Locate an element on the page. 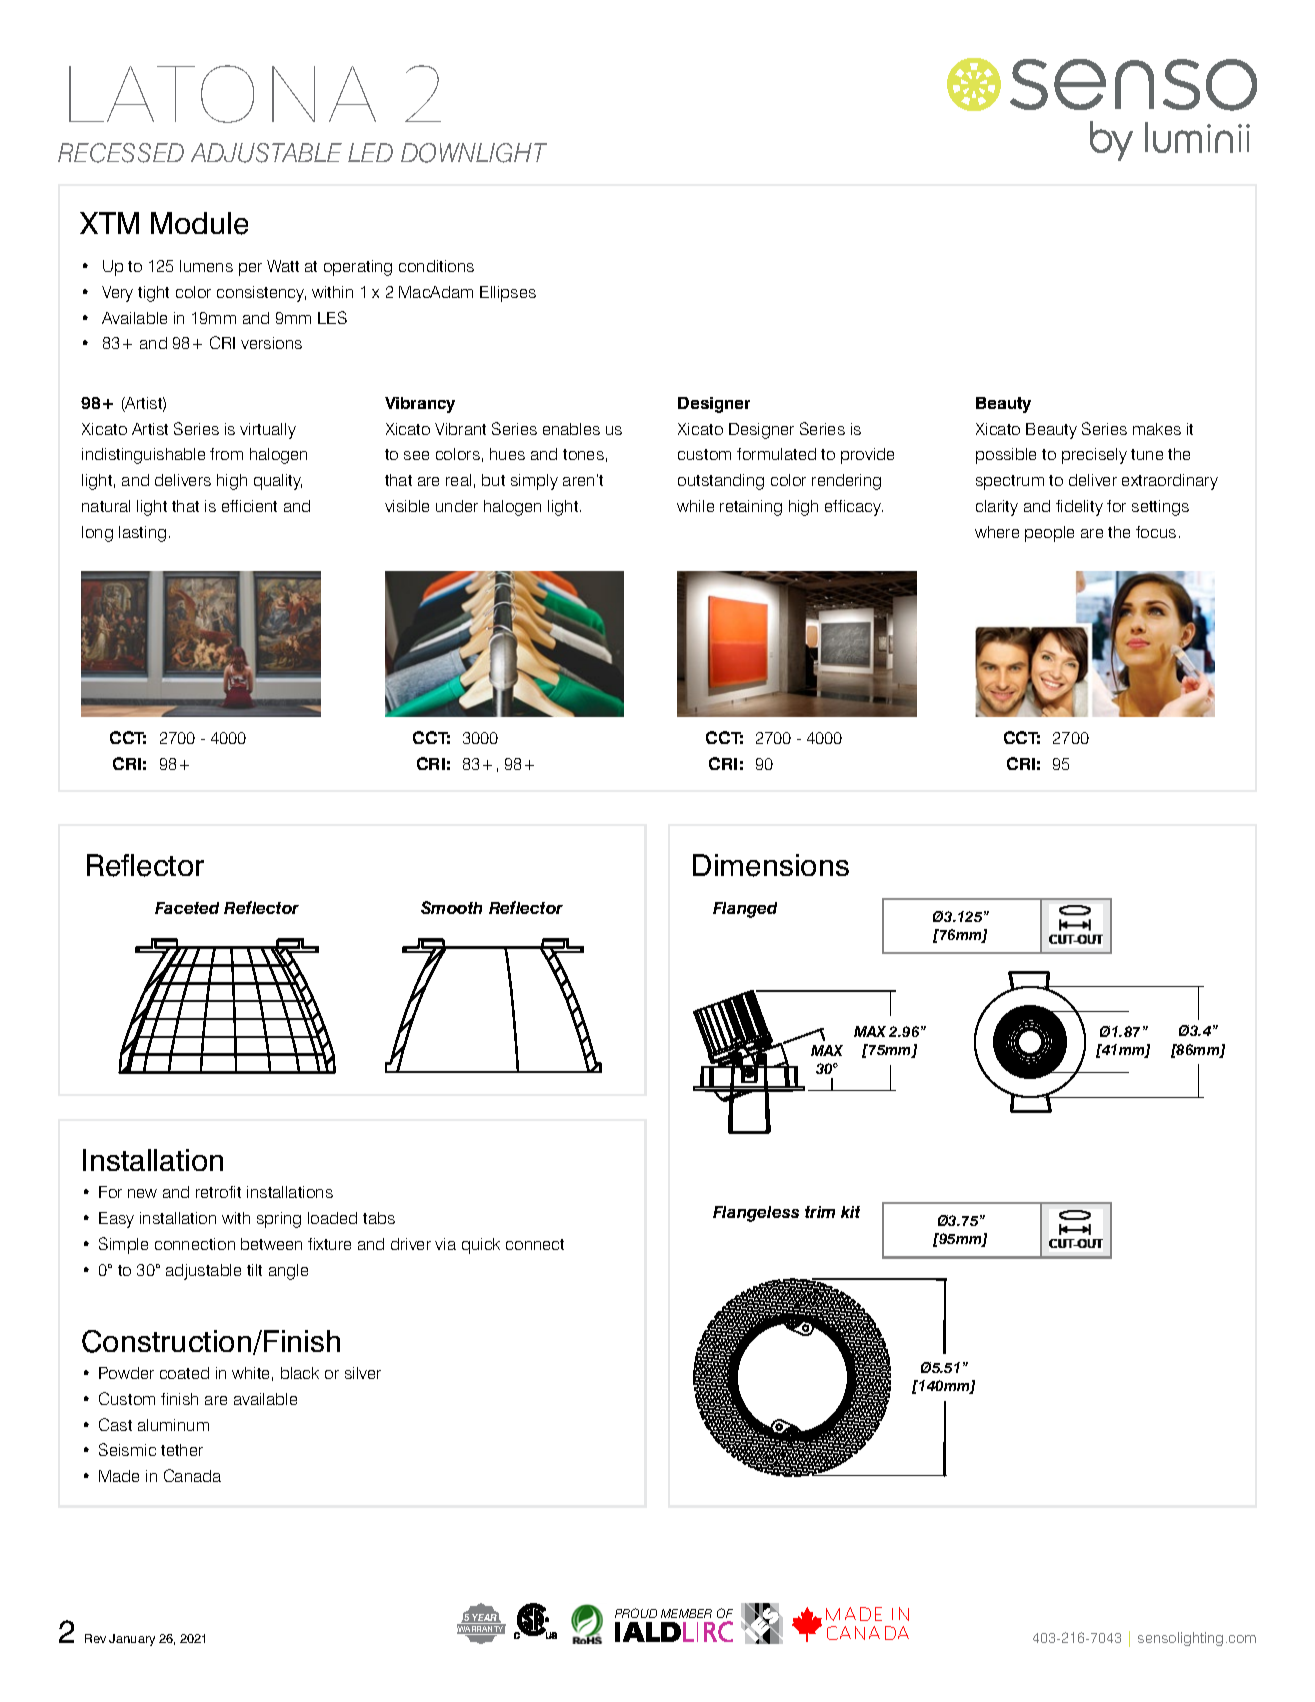 Image resolution: width=1315 pixels, height=1702 pixels. makes is located at coordinates (1157, 429).
